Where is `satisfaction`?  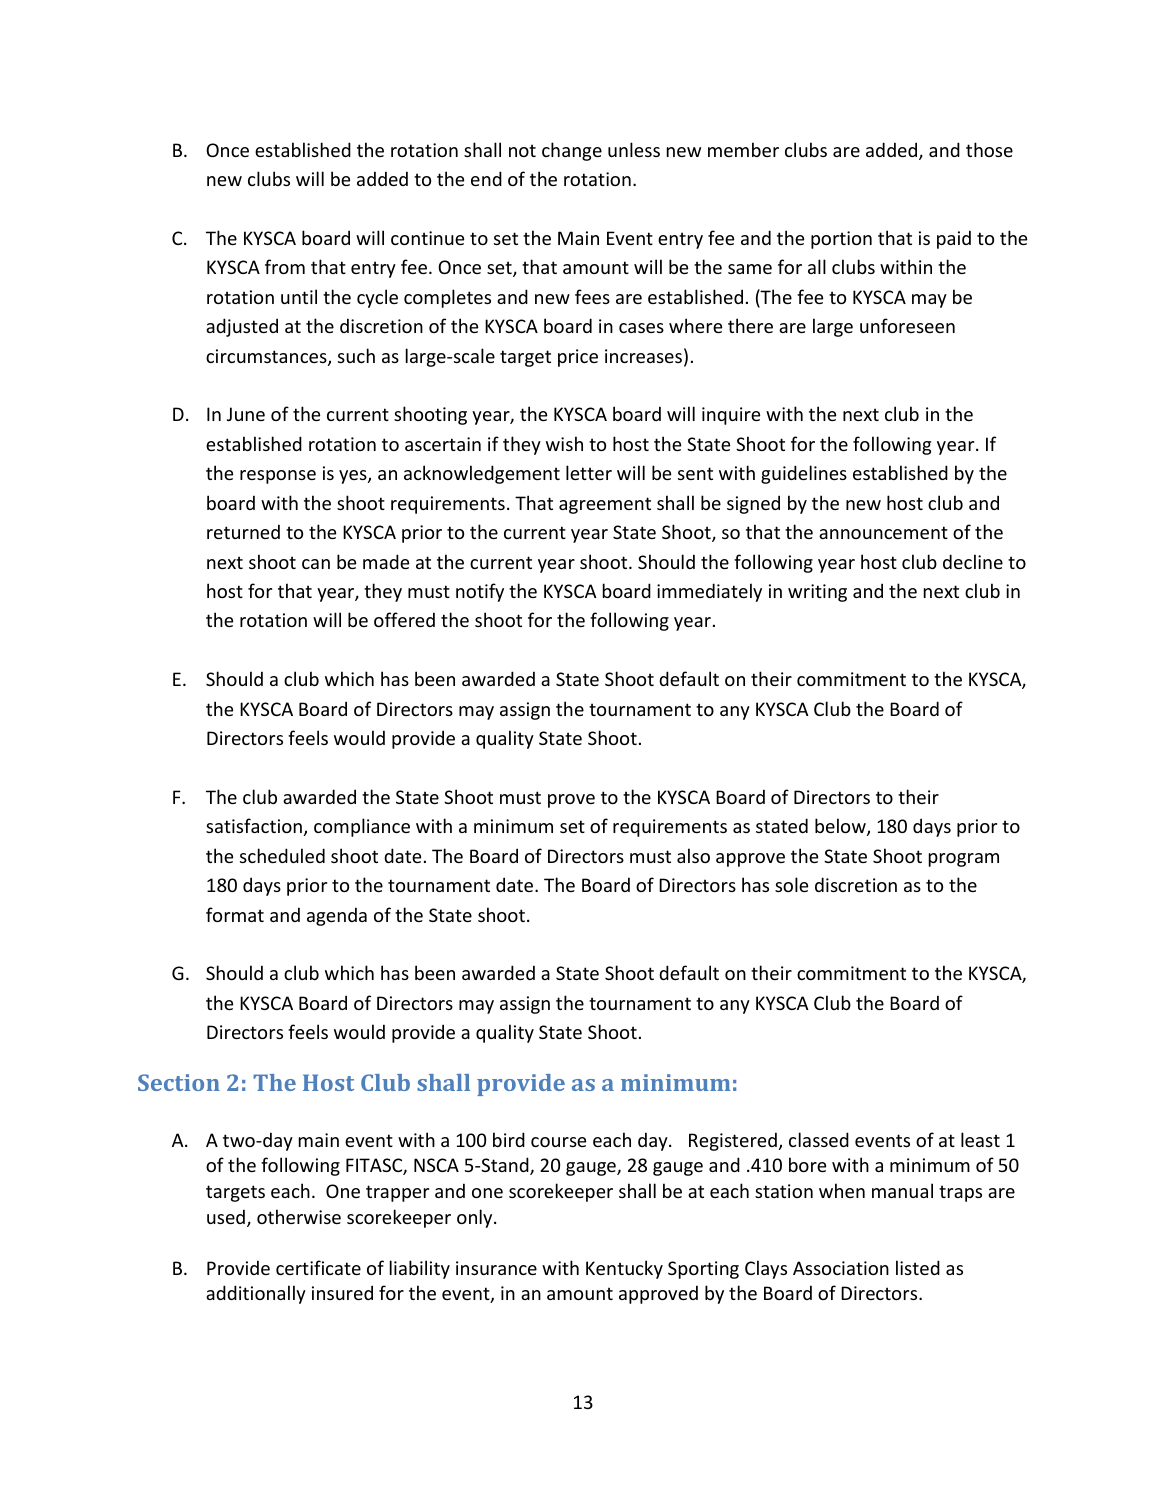 satisfaction is located at coordinates (254, 825).
